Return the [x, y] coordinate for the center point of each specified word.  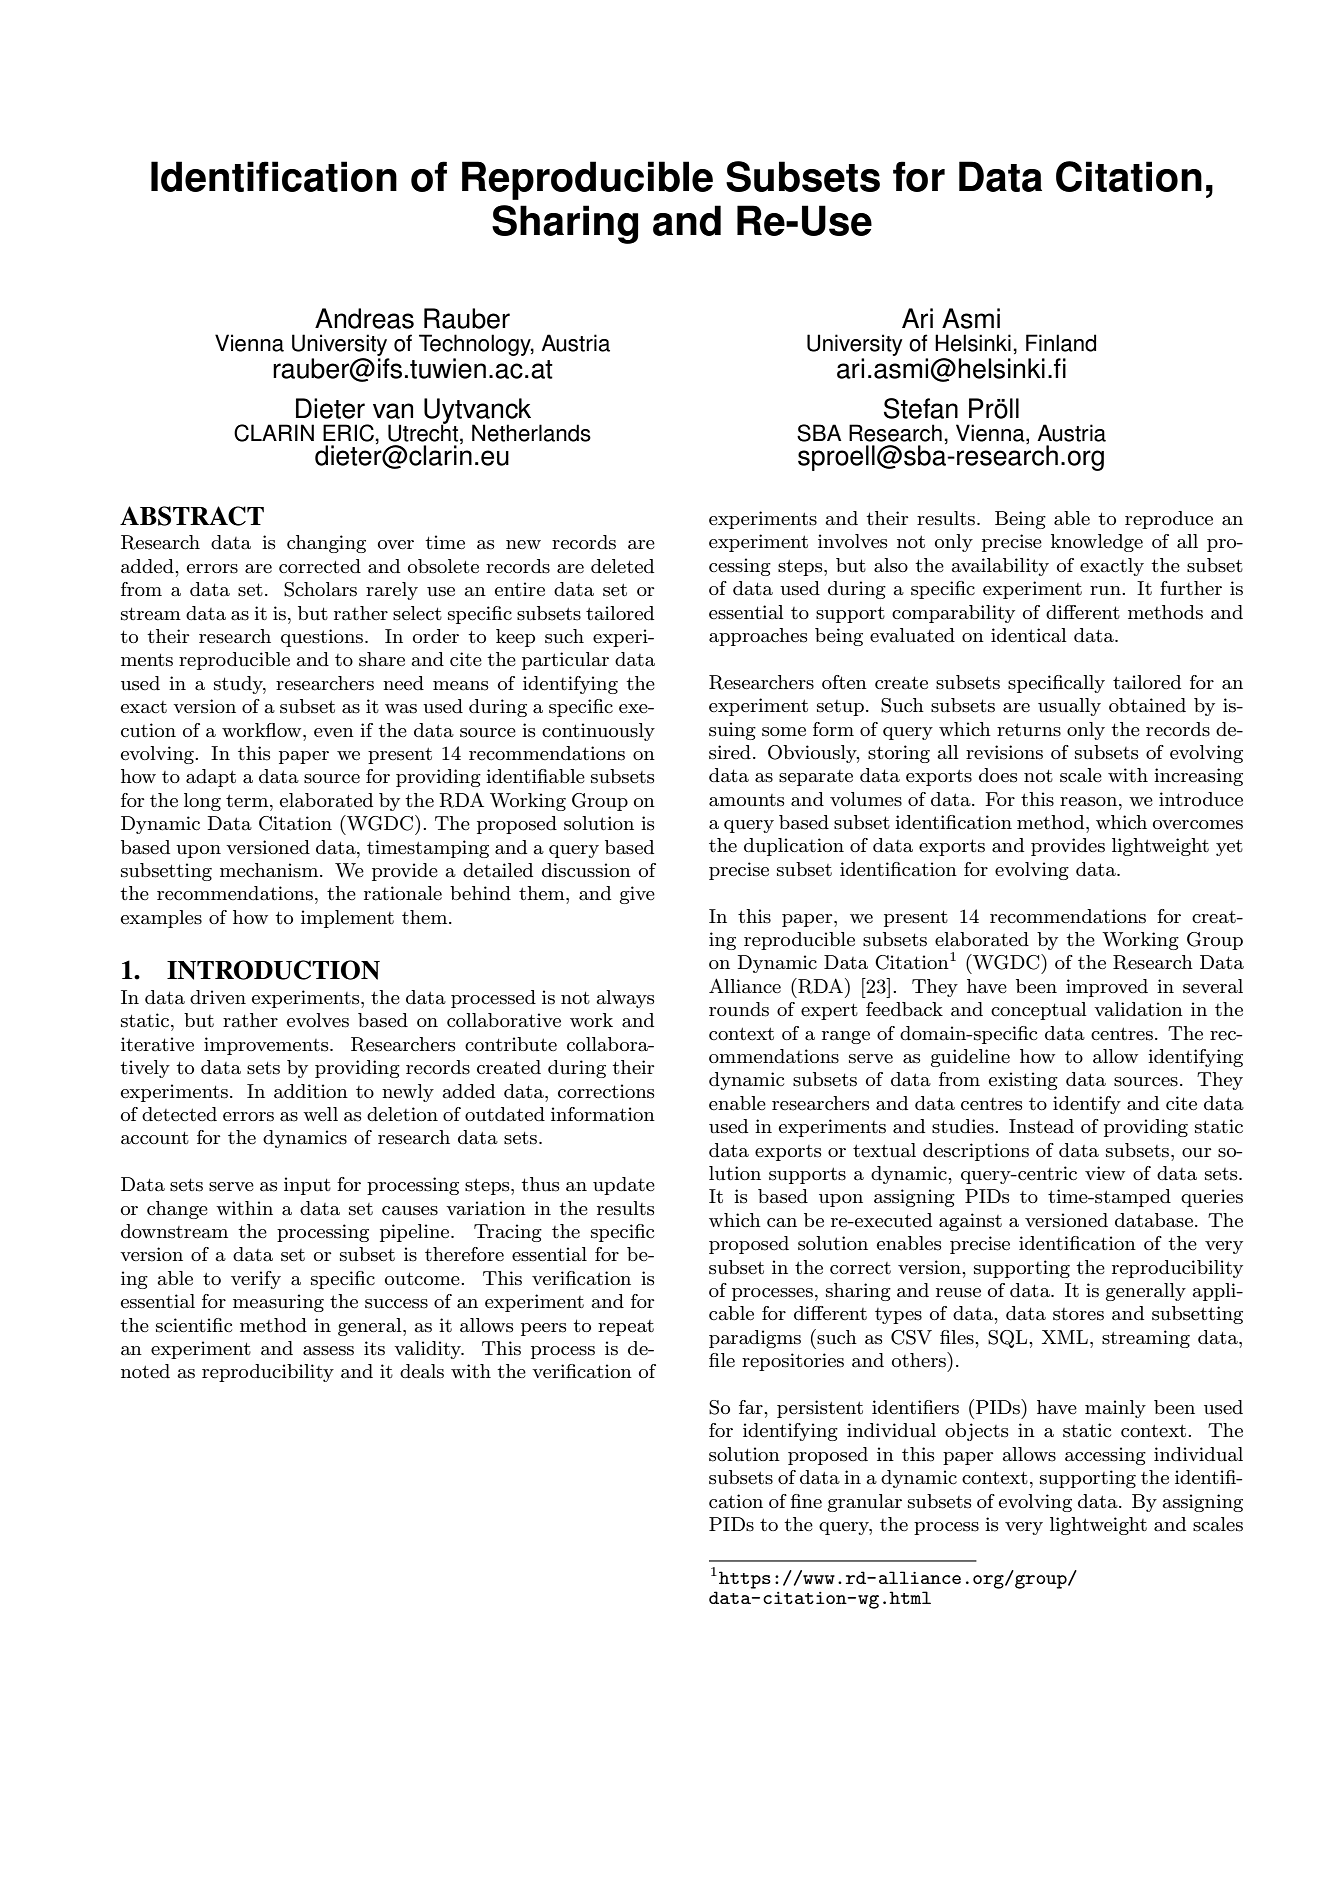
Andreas [364, 318]
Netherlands [531, 433]
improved [1107, 988]
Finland [1061, 343]
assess [328, 1351]
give [637, 895]
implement [347, 919]
